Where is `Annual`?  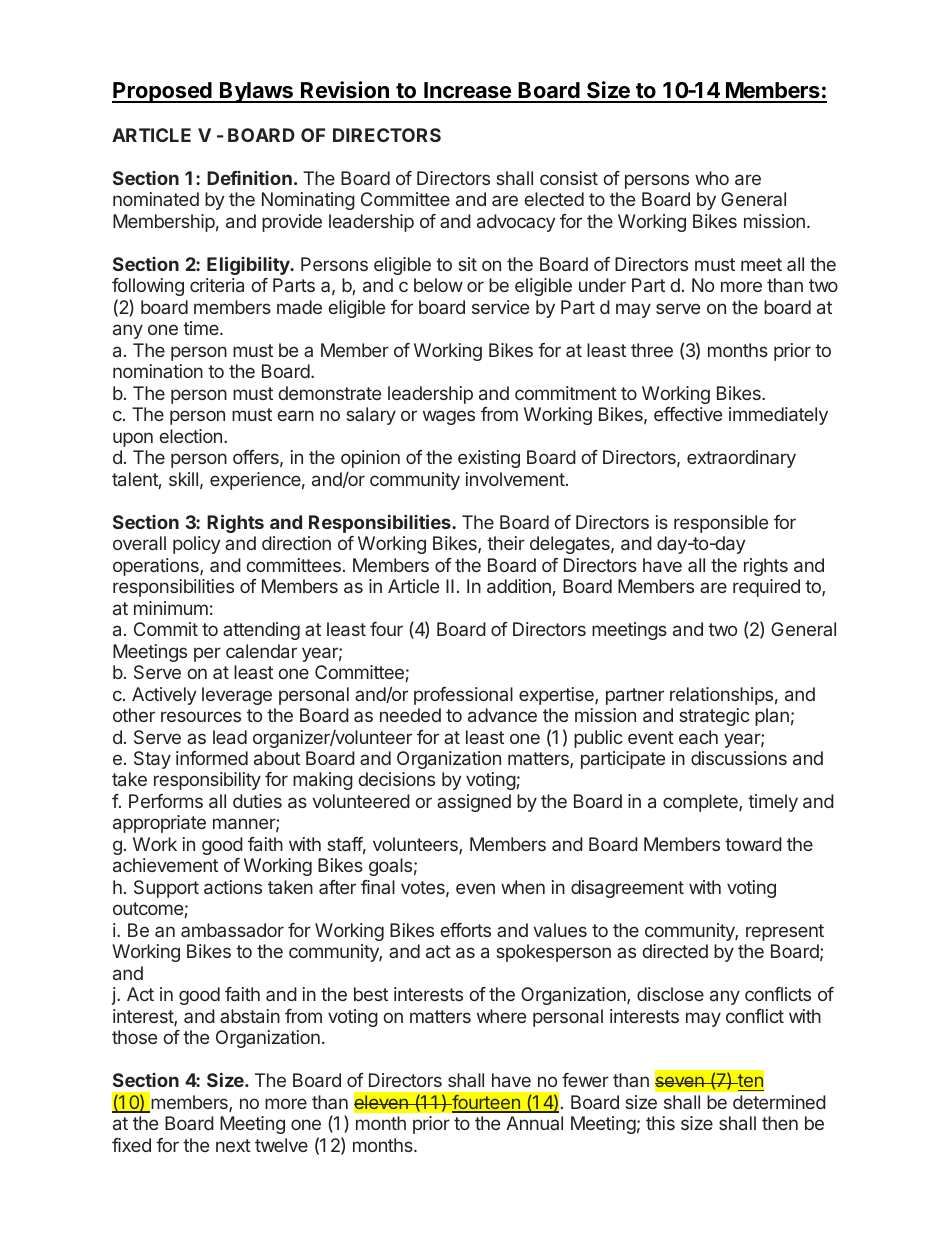
Annual is located at coordinates (534, 1123).
